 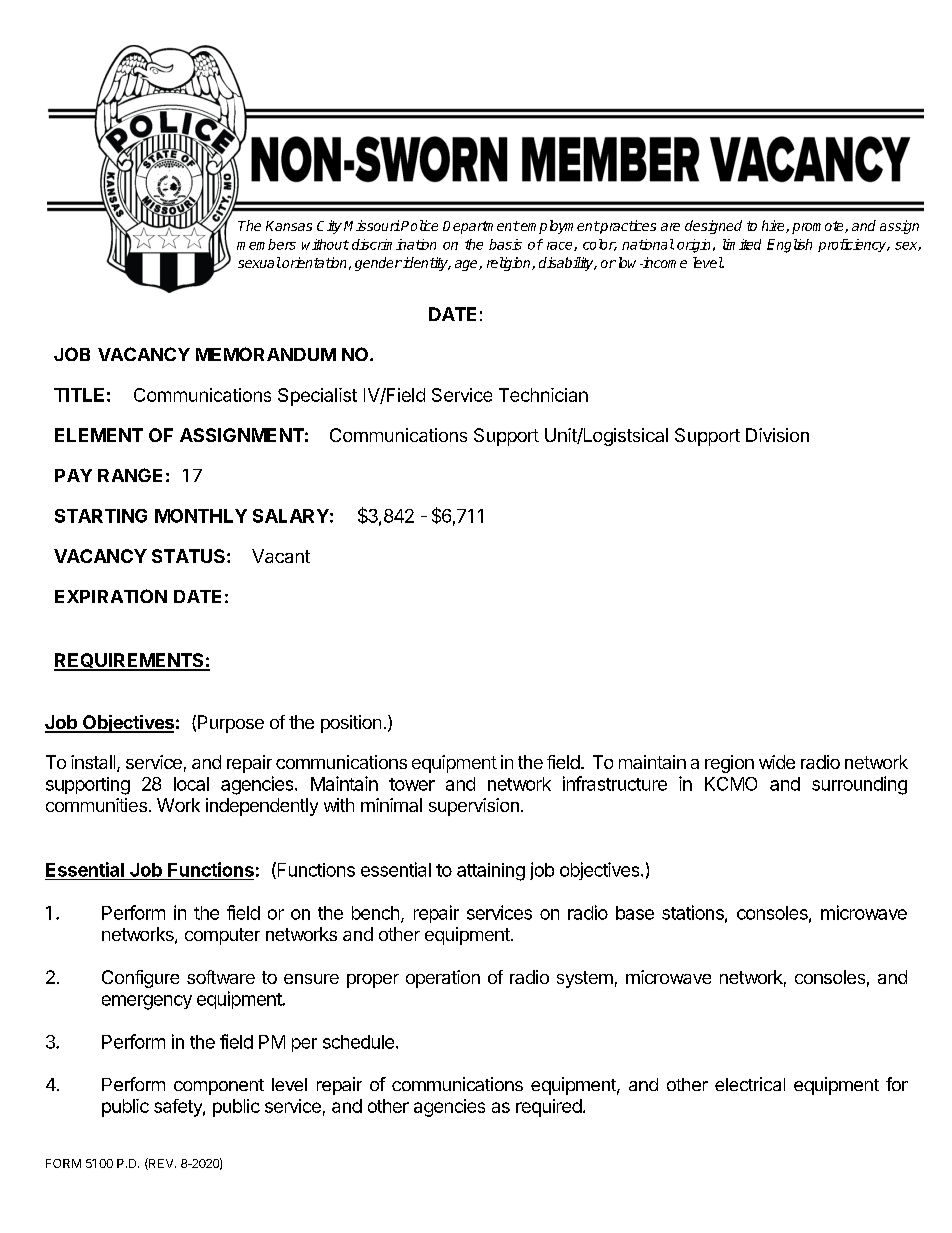 What do you see at coordinates (191, 784) in the screenshot?
I see `local` at bounding box center [191, 784].
